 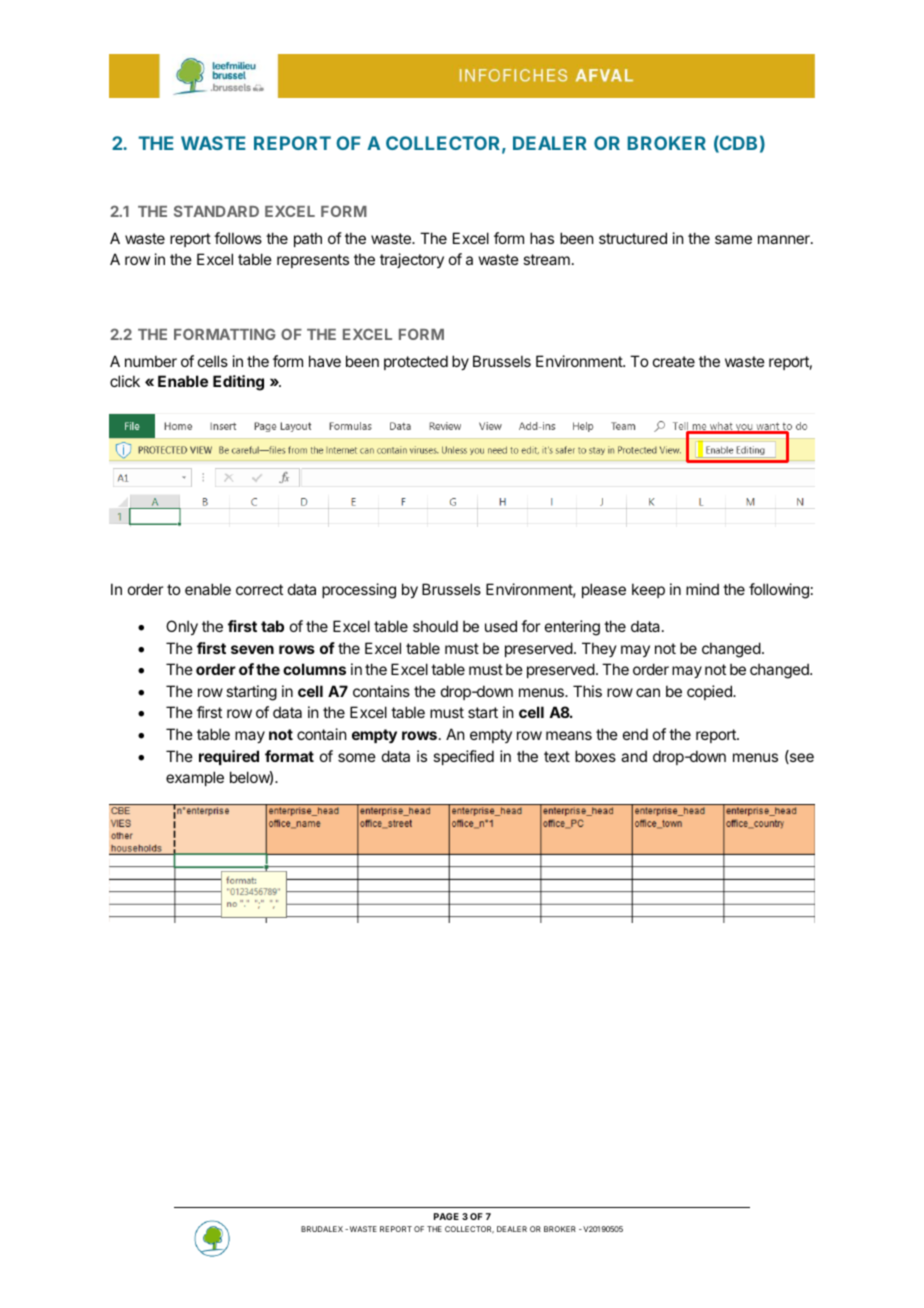 I want to click on some, so click(x=357, y=757).
